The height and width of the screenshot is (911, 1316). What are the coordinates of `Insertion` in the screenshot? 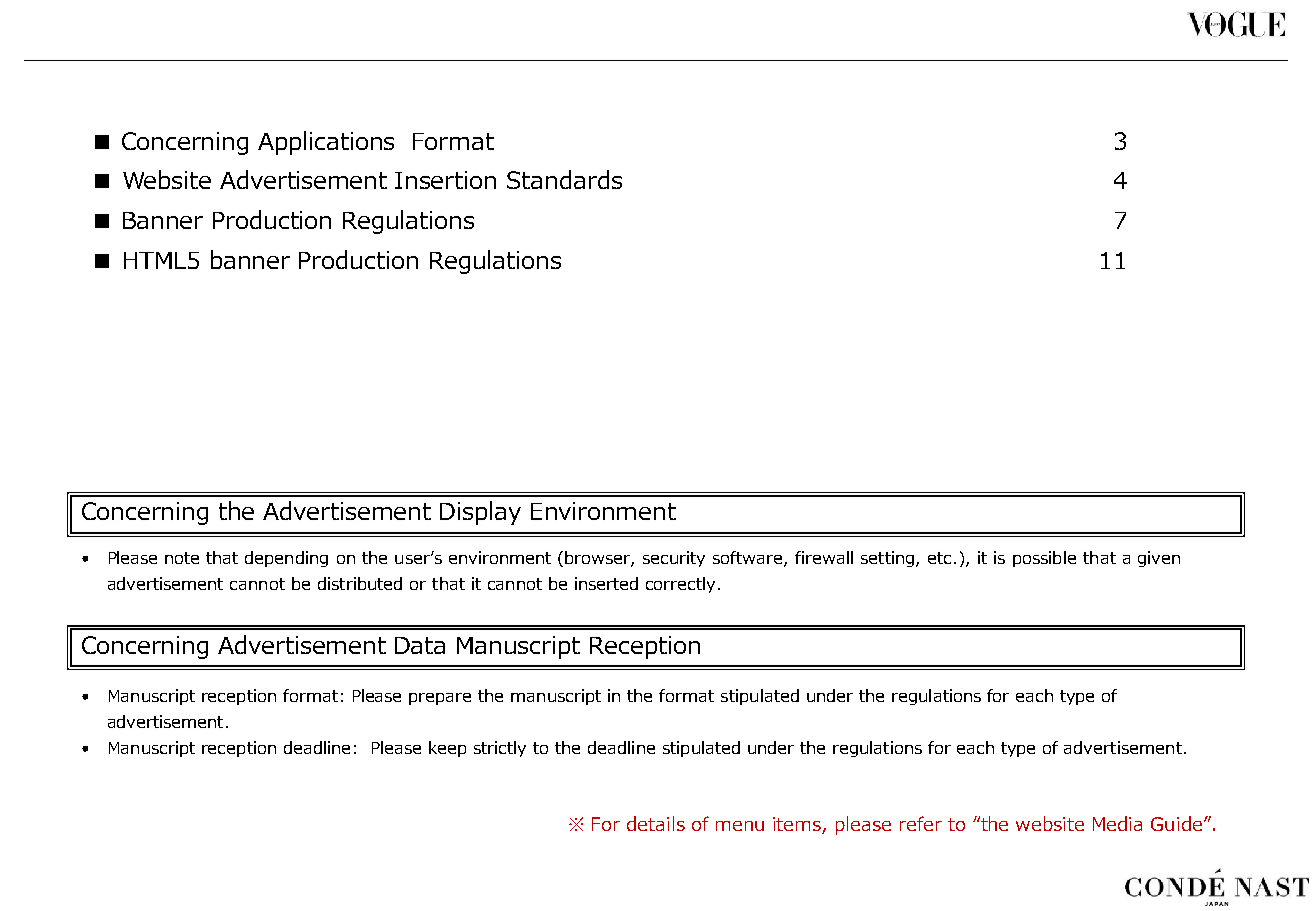 It's located at (445, 180).
